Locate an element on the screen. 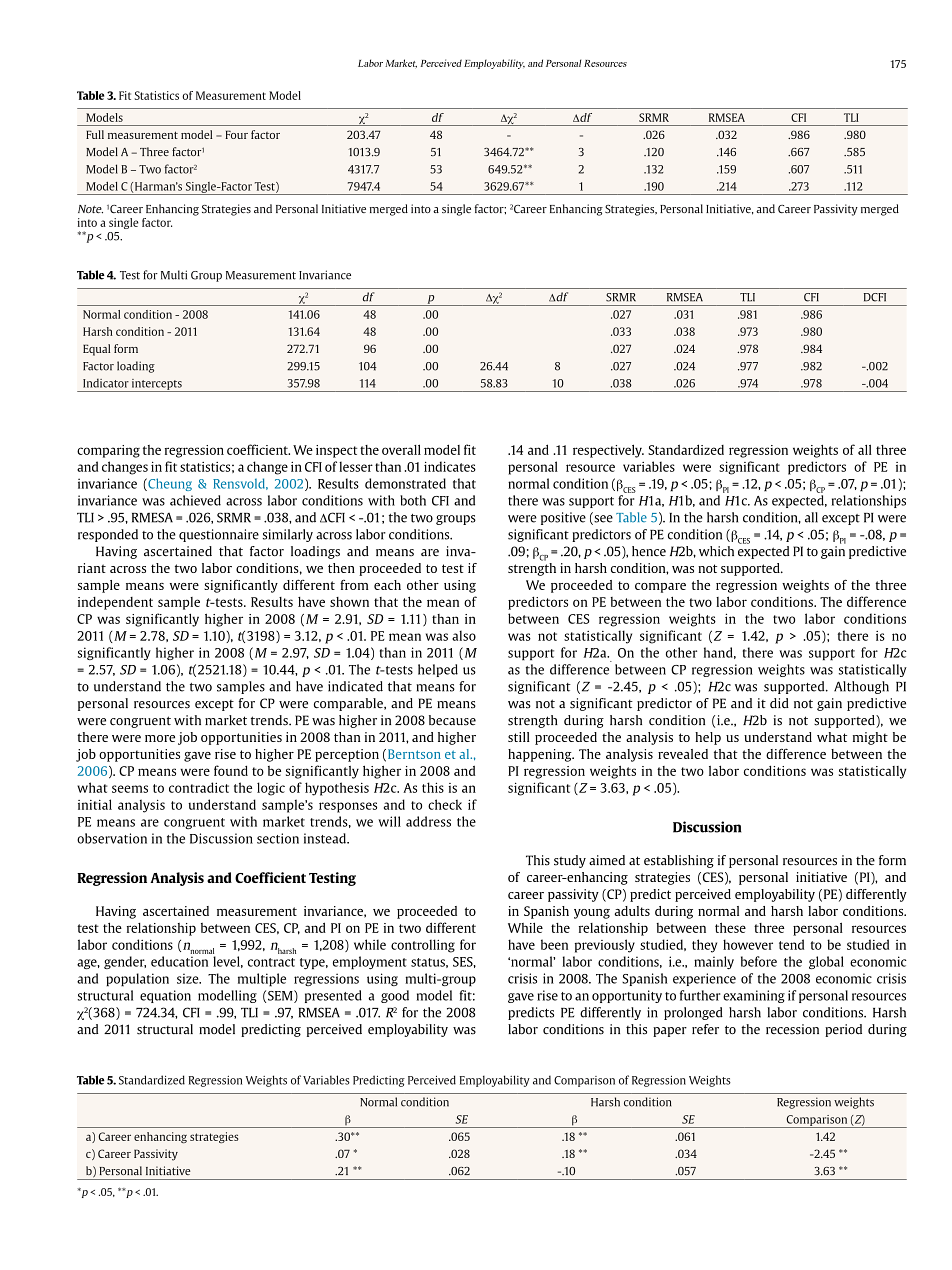 The height and width of the screenshot is (1270, 952). which is located at coordinates (716, 551).
